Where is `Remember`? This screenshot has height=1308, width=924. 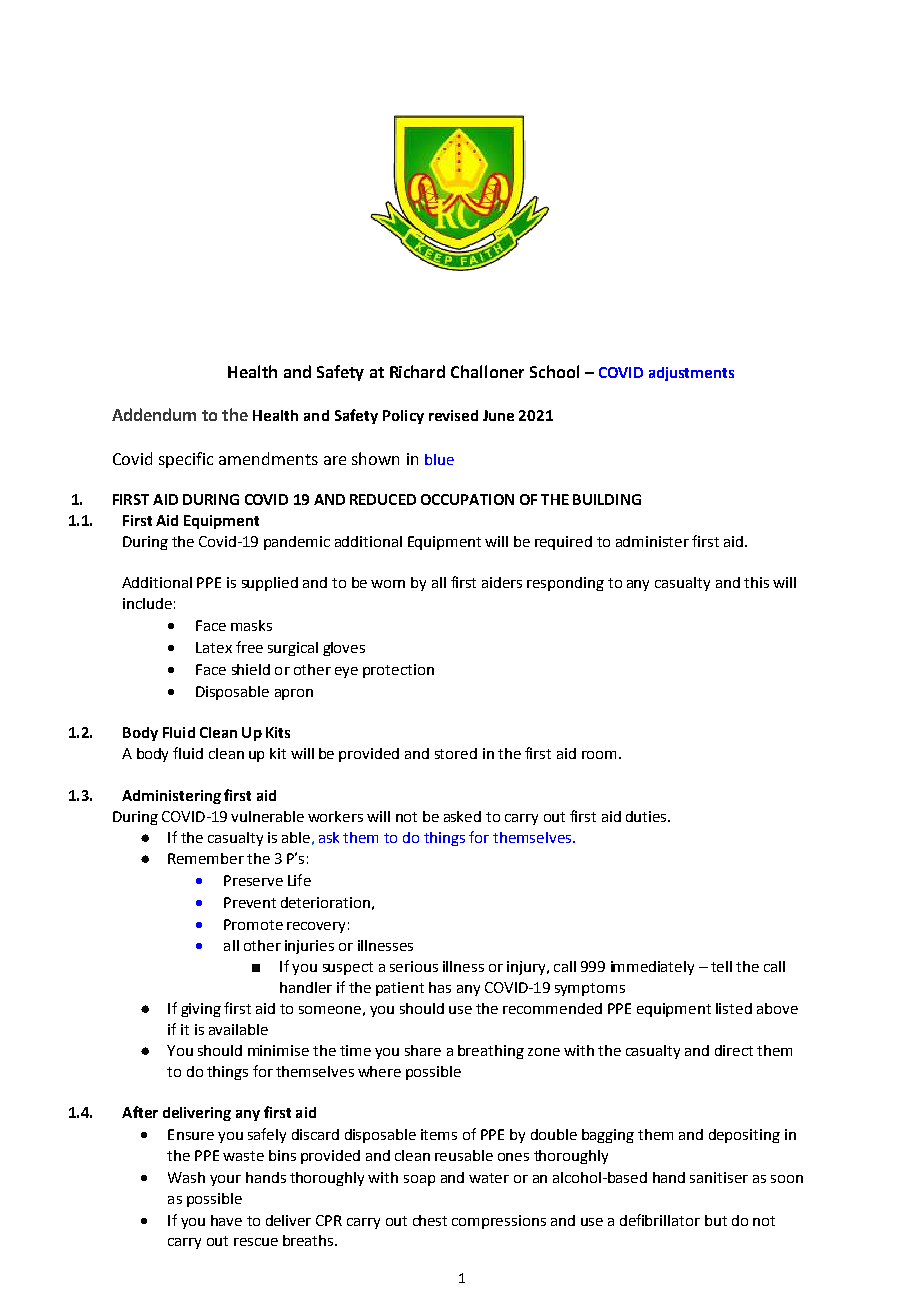
Remember is located at coordinates (206, 858).
